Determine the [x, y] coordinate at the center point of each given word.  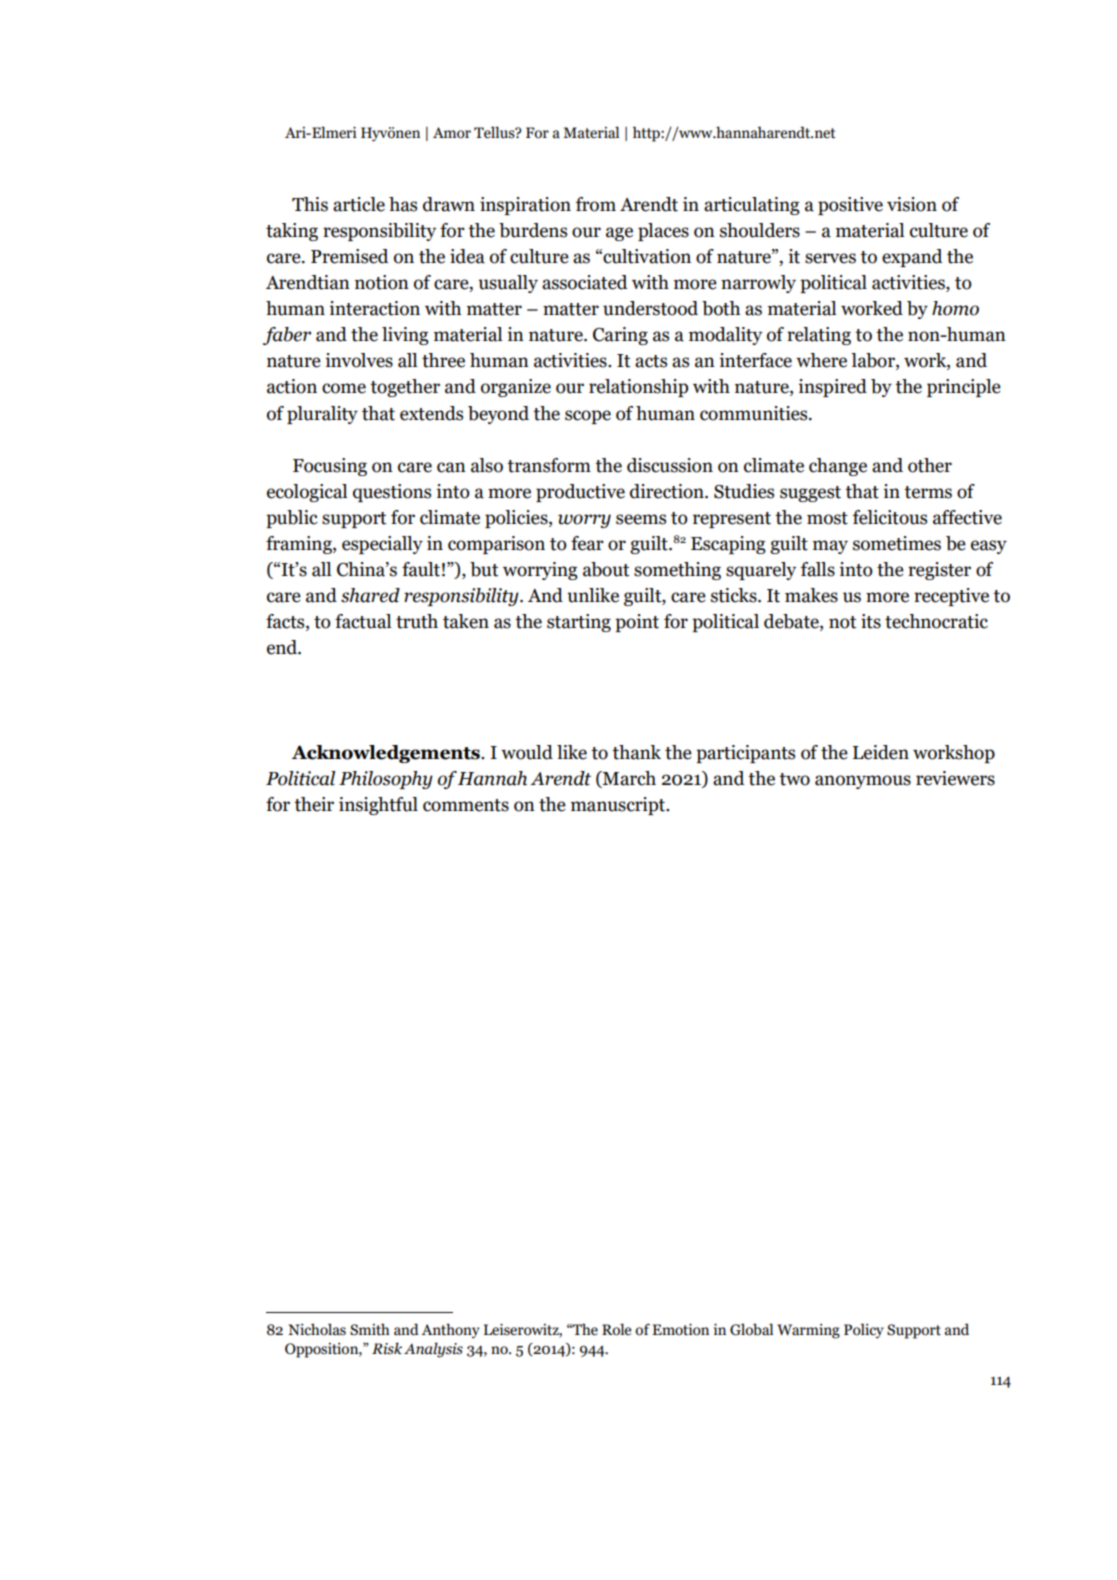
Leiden [881, 752]
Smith [370, 1329]
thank [636, 752]
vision [912, 204]
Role [617, 1329]
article [359, 204]
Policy [864, 1331]
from [596, 204]
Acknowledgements [386, 754]
